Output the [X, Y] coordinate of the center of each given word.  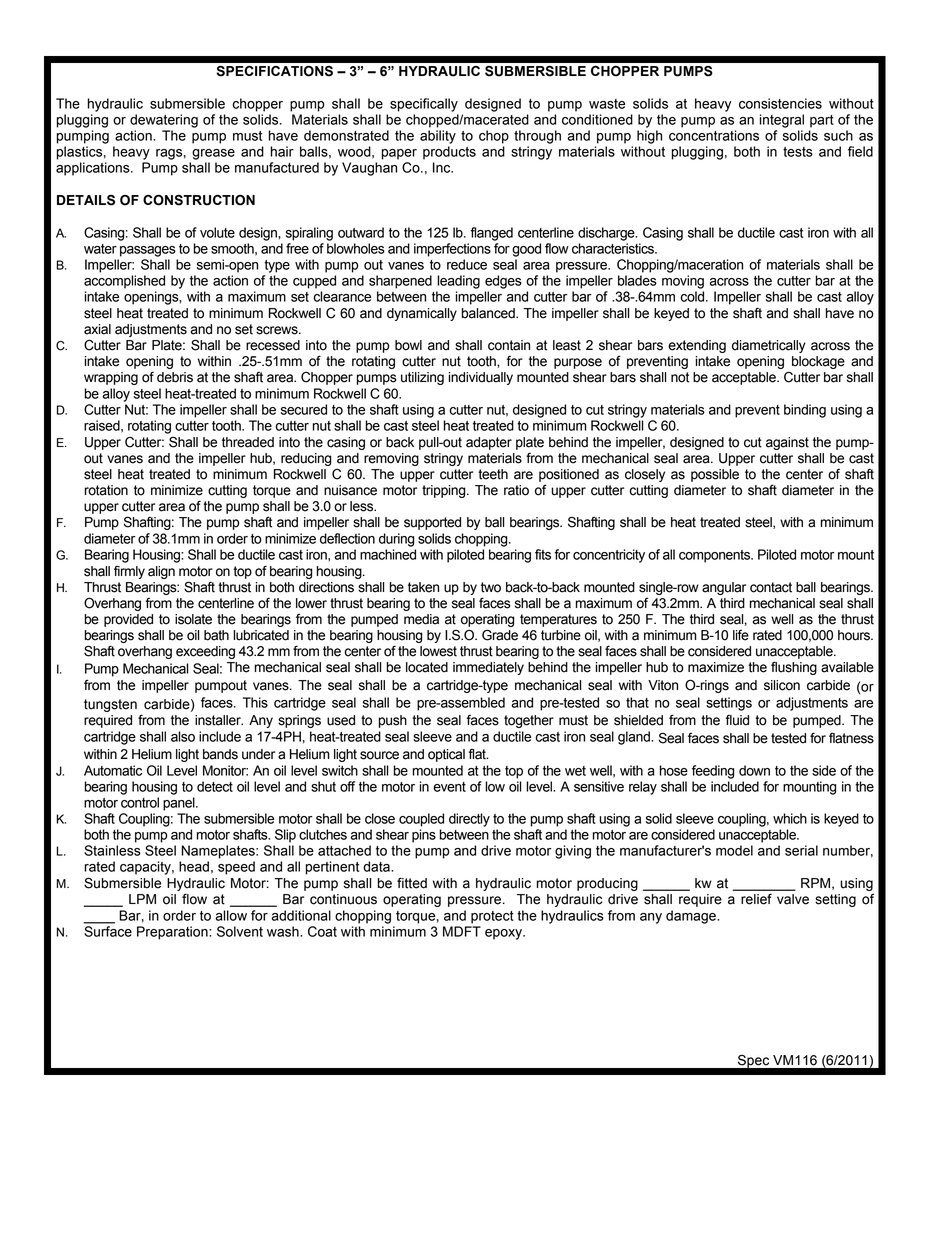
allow [231, 915]
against [787, 443]
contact [771, 587]
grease [213, 154]
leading [458, 282]
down [754, 770]
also [183, 736]
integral [782, 121]
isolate [193, 619]
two [491, 587]
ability [438, 137]
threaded [248, 442]
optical [446, 755]
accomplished [124, 282]
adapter [489, 443]
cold [693, 296]
